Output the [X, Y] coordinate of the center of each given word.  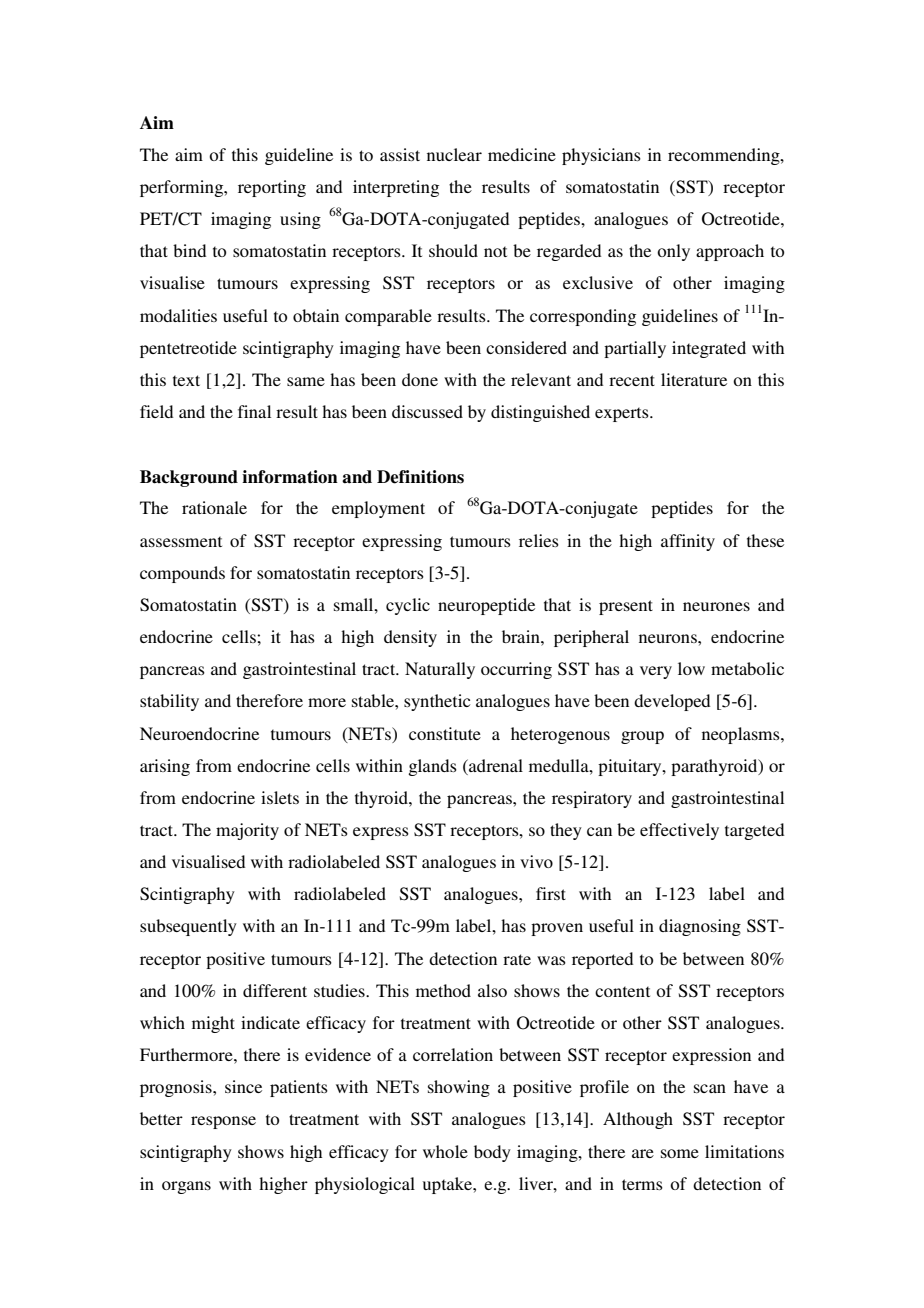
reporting [272, 188]
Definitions [420, 477]
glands [432, 767]
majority [247, 831]
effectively [679, 831]
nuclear [454, 154]
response [223, 1122]
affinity [688, 542]
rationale [214, 507]
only [673, 252]
